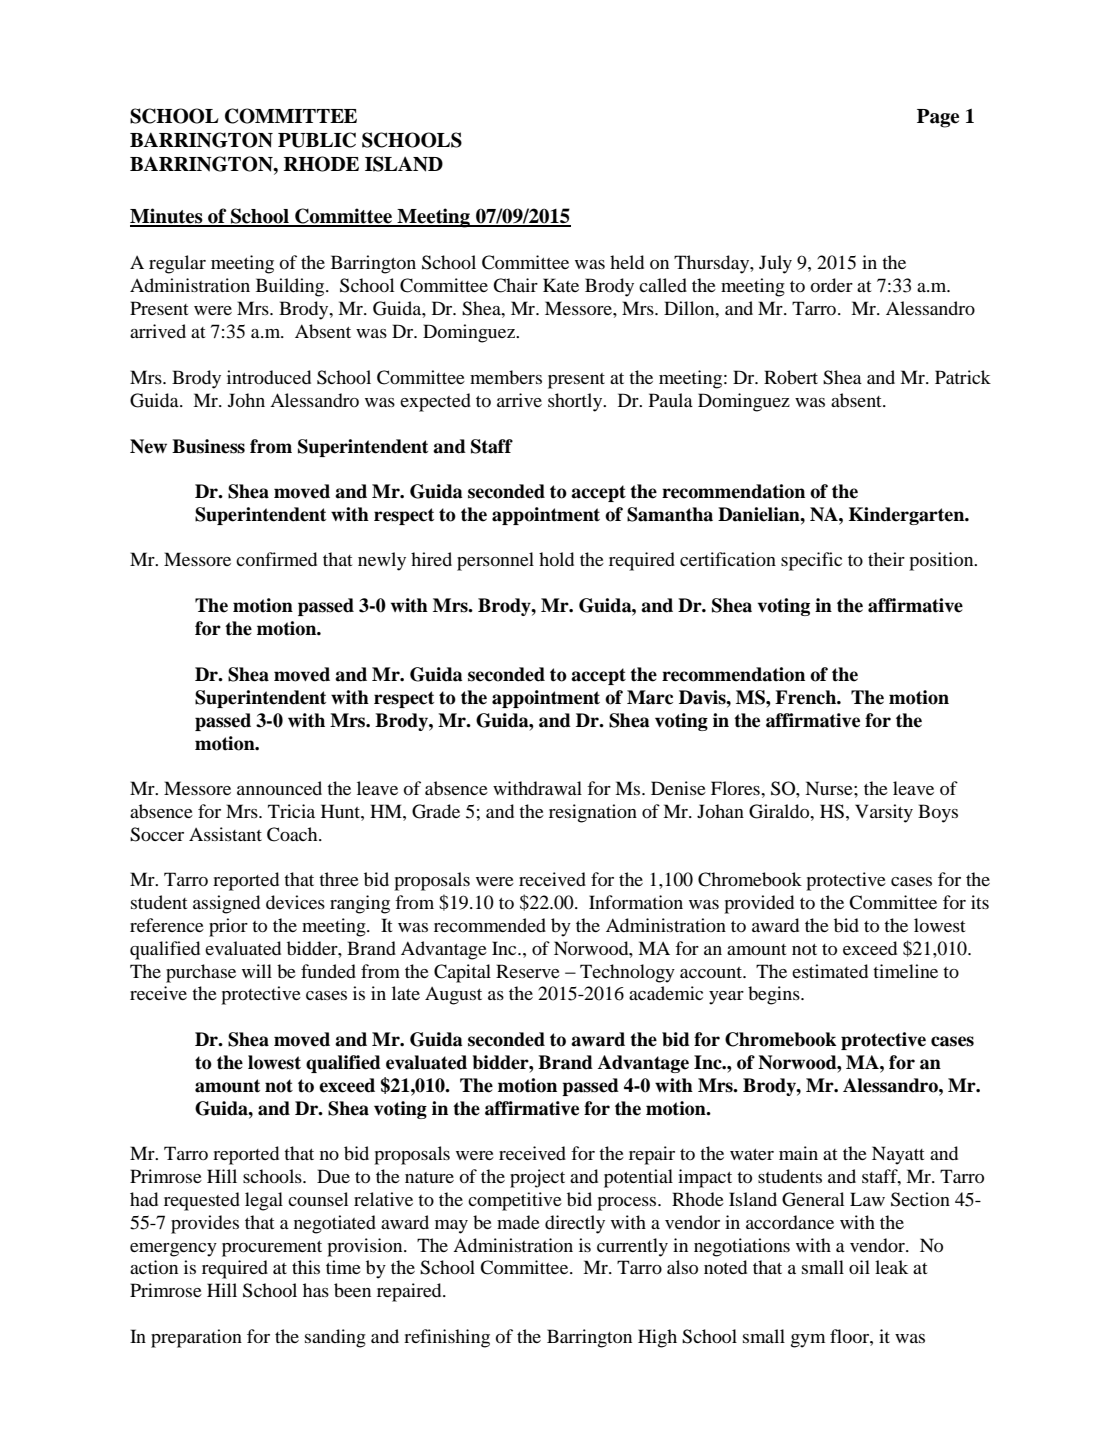 The image size is (1105, 1430). Describe the element at coordinates (627, 262) in the screenshot. I see `held` at that location.
